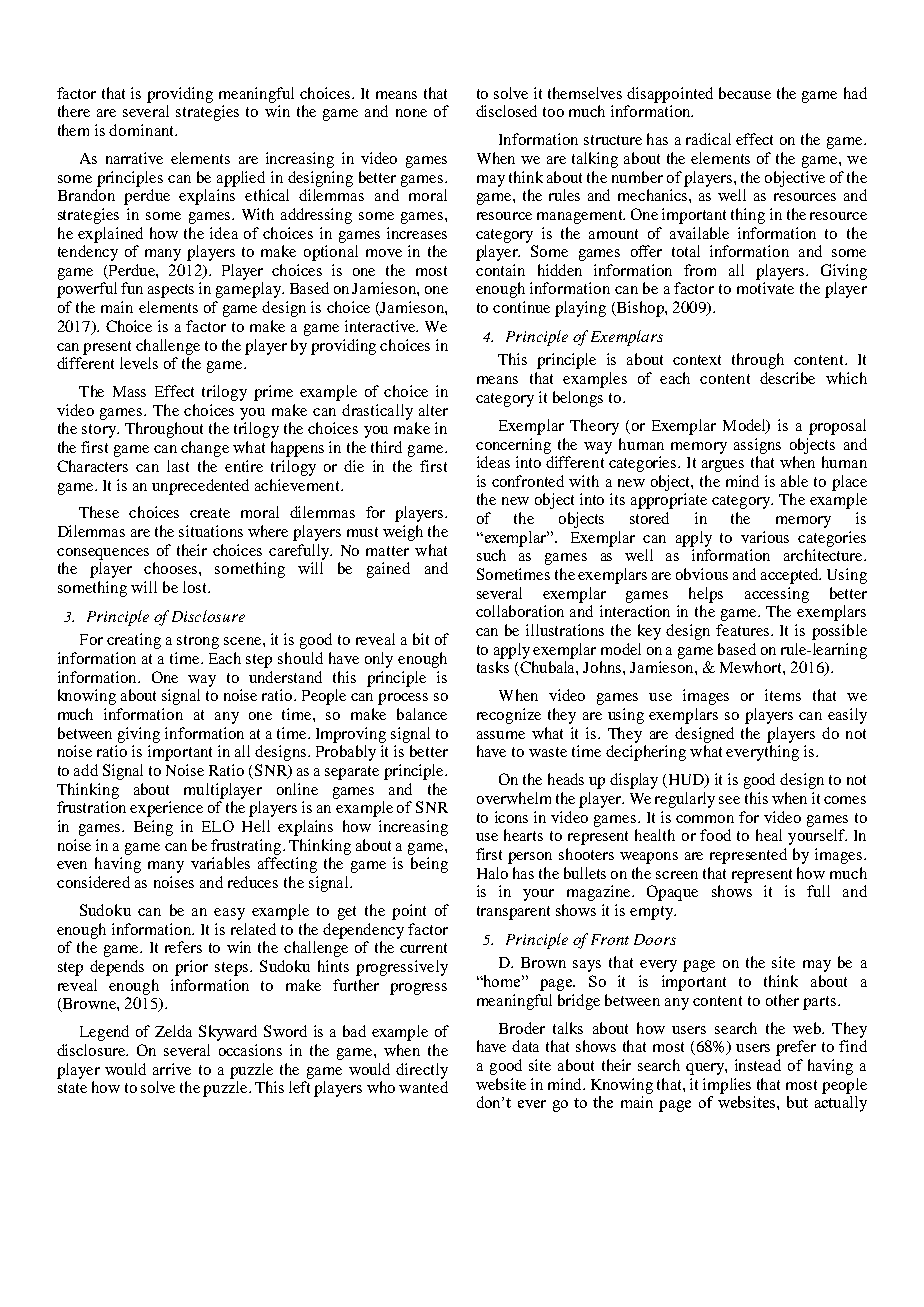 The width and height of the image is (924, 1307). I want to click on directly, so click(422, 1071).
